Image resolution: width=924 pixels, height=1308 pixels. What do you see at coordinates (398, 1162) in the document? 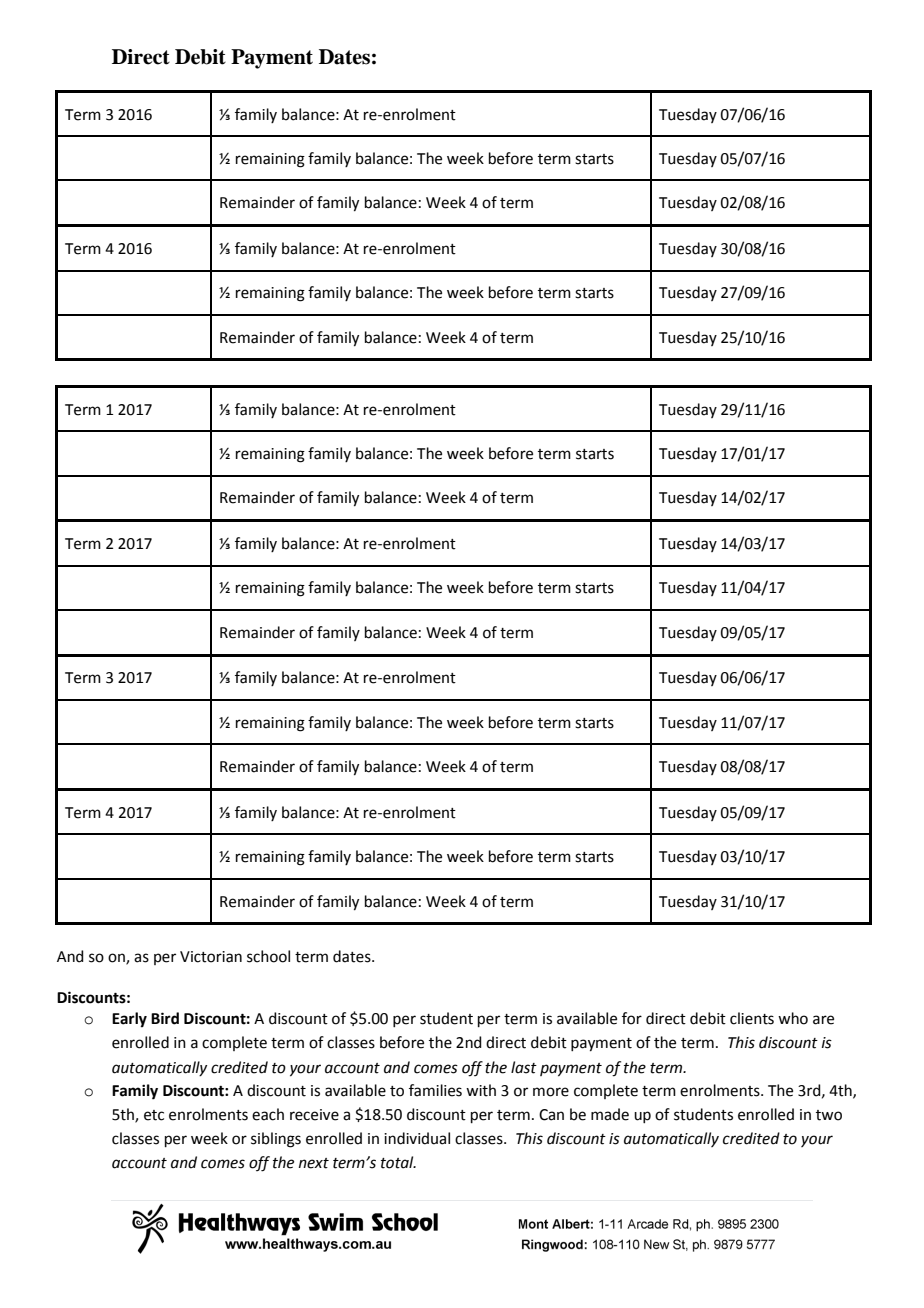
I see `total` at bounding box center [398, 1162].
